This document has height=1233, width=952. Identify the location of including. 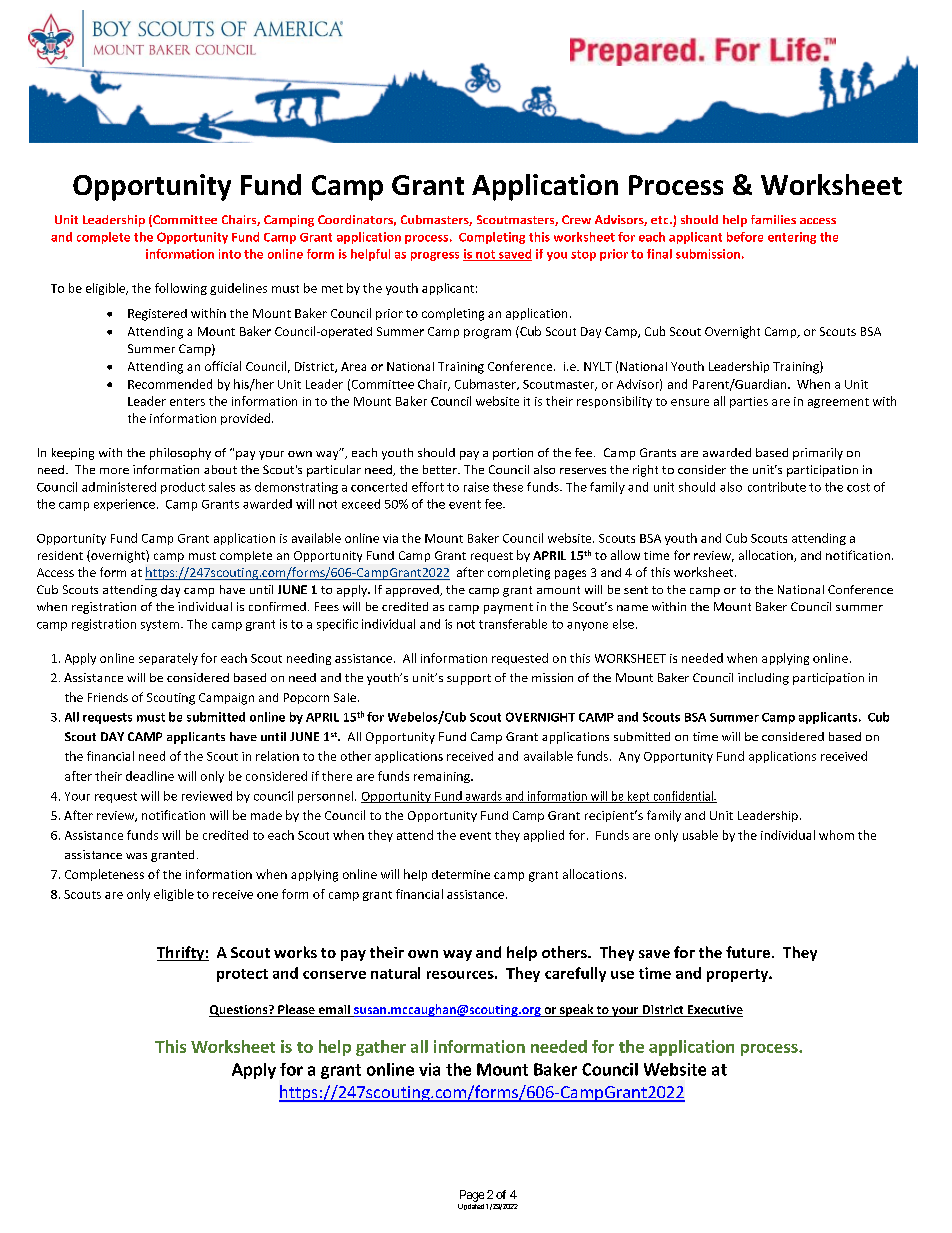
(763, 679).
